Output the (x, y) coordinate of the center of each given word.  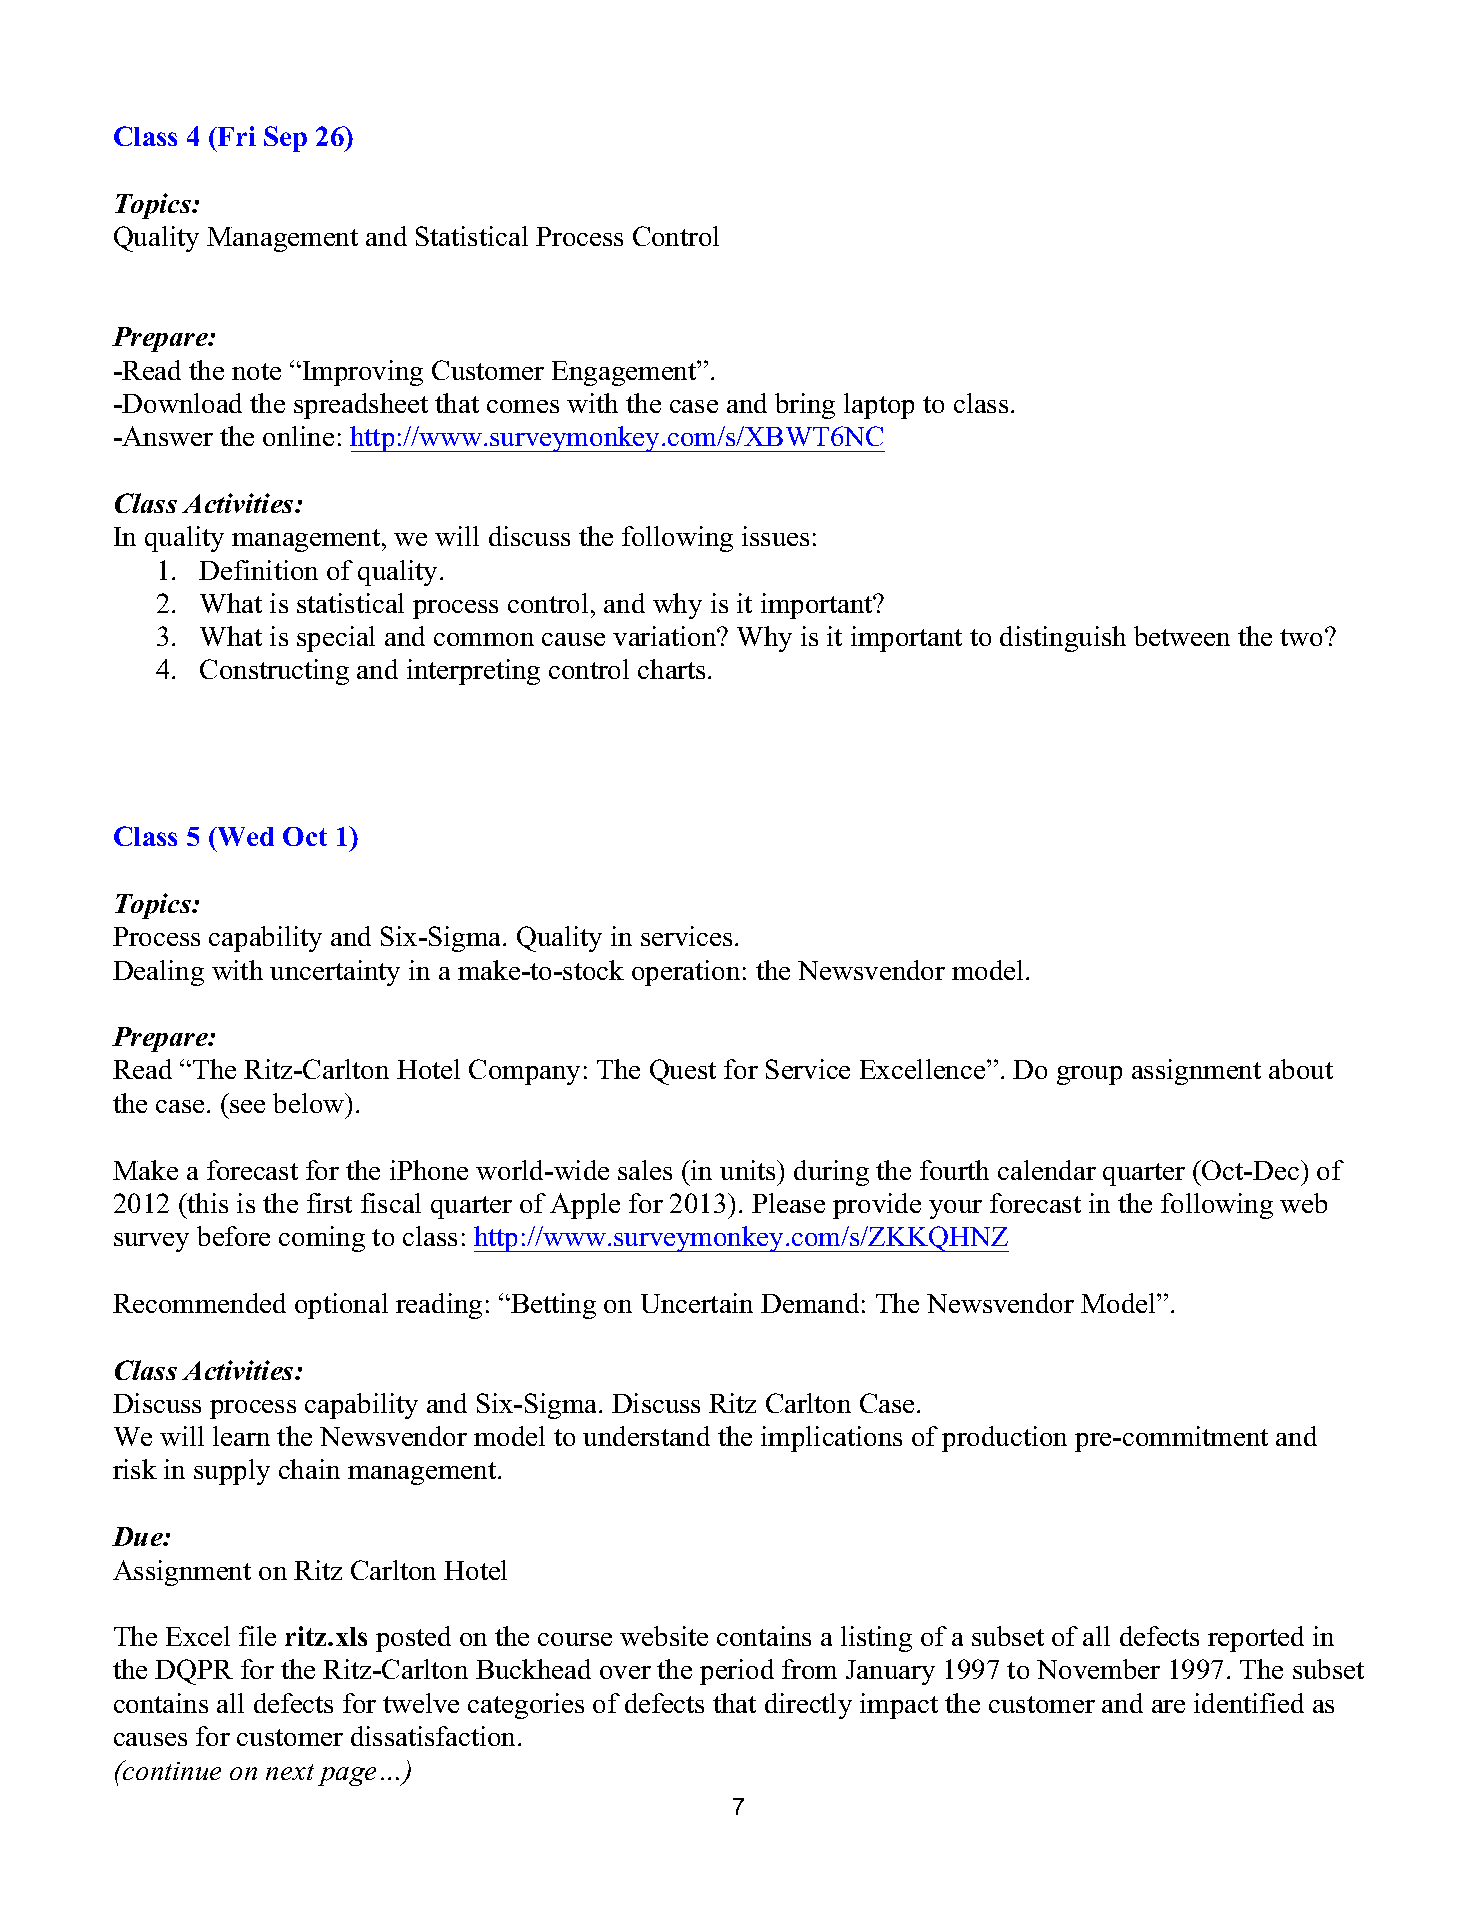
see (247, 1106)
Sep (285, 139)
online (298, 436)
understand (646, 1436)
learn (241, 1436)
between (1182, 636)
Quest (683, 1072)
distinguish (1063, 639)
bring (805, 406)
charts (671, 669)
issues (775, 536)
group (1089, 1075)
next (290, 1772)
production (1004, 1439)
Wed (244, 836)
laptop (879, 406)
